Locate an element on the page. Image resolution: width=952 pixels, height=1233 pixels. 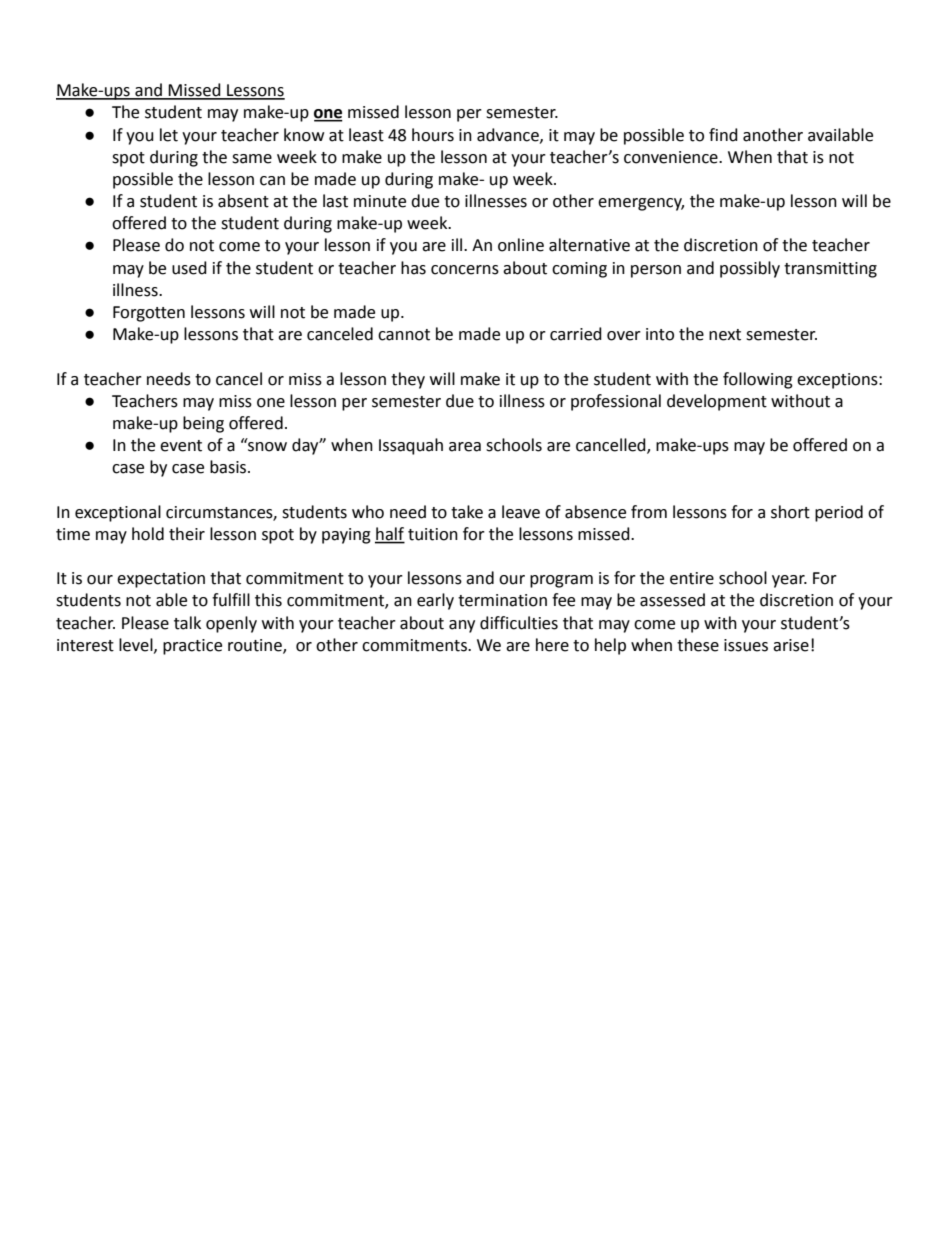
hold is located at coordinates (148, 534).
